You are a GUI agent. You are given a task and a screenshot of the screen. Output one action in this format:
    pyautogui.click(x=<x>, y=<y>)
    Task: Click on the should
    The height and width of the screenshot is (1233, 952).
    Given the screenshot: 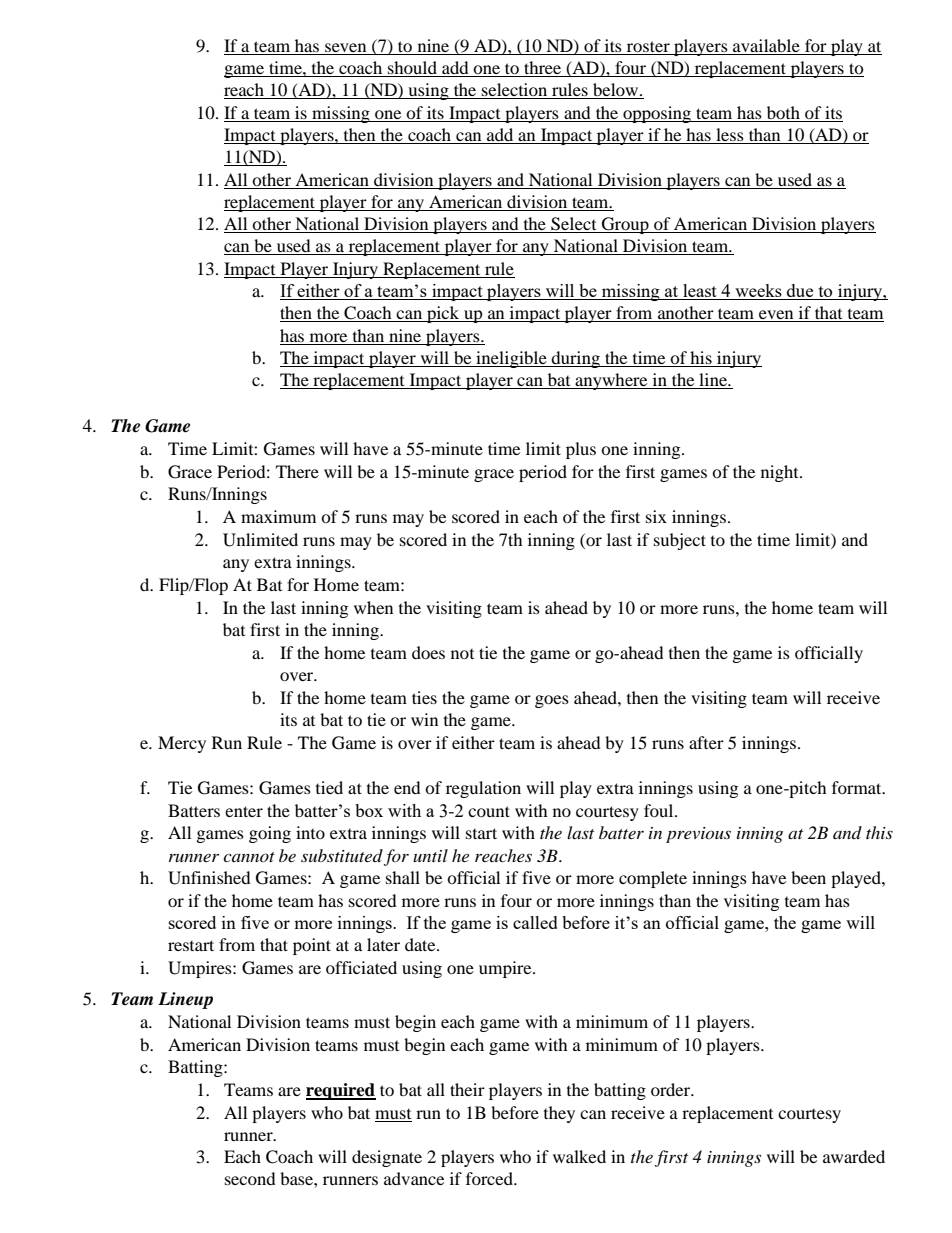 What is the action you would take?
    pyautogui.click(x=412, y=69)
